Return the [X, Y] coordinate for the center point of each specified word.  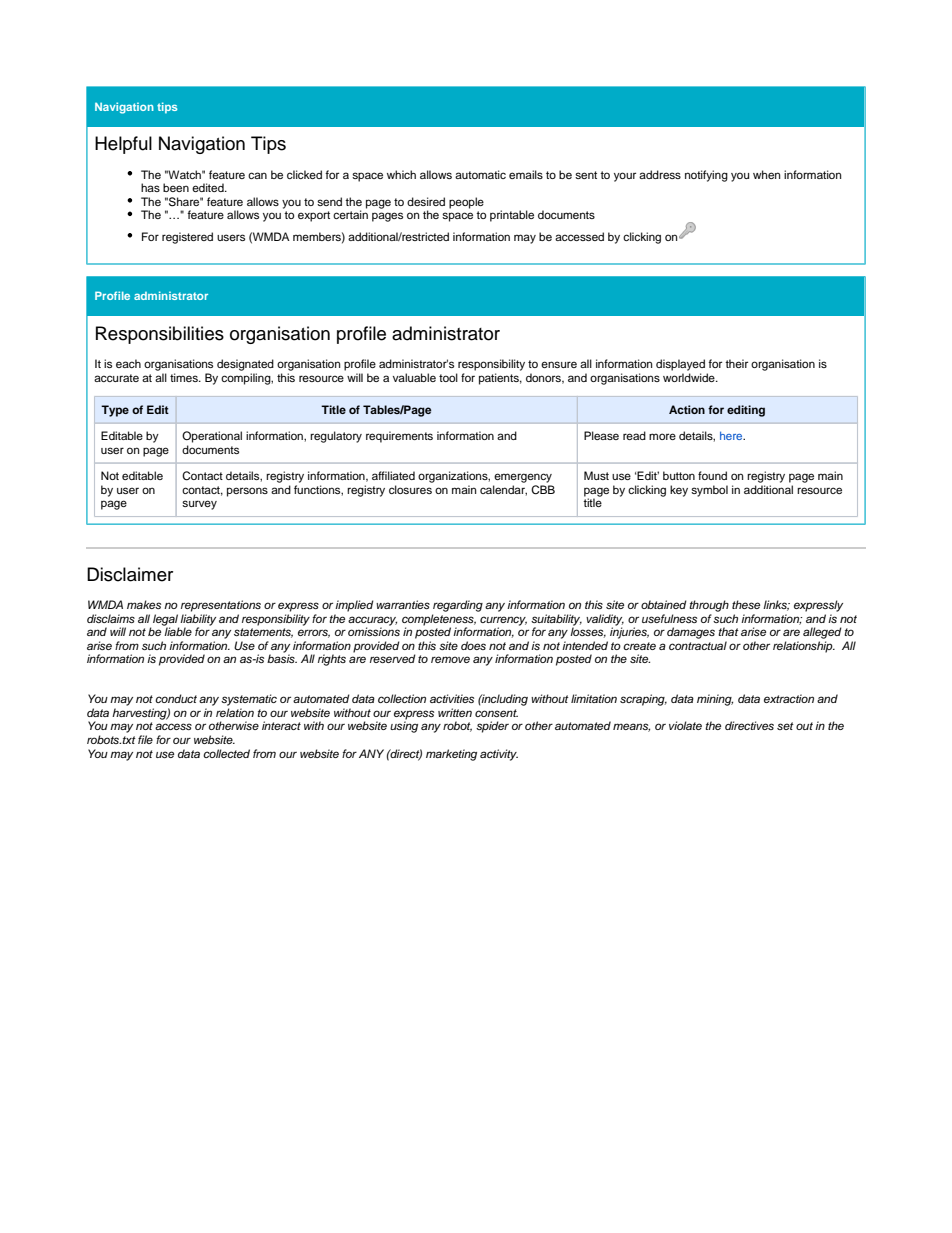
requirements [399, 437]
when [766, 174]
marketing [451, 755]
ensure [559, 364]
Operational [212, 437]
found [712, 475]
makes [144, 604]
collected [226, 753]
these [746, 604]
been [176, 187]
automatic [480, 174]
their [736, 363]
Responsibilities [160, 335]
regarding [458, 606]
